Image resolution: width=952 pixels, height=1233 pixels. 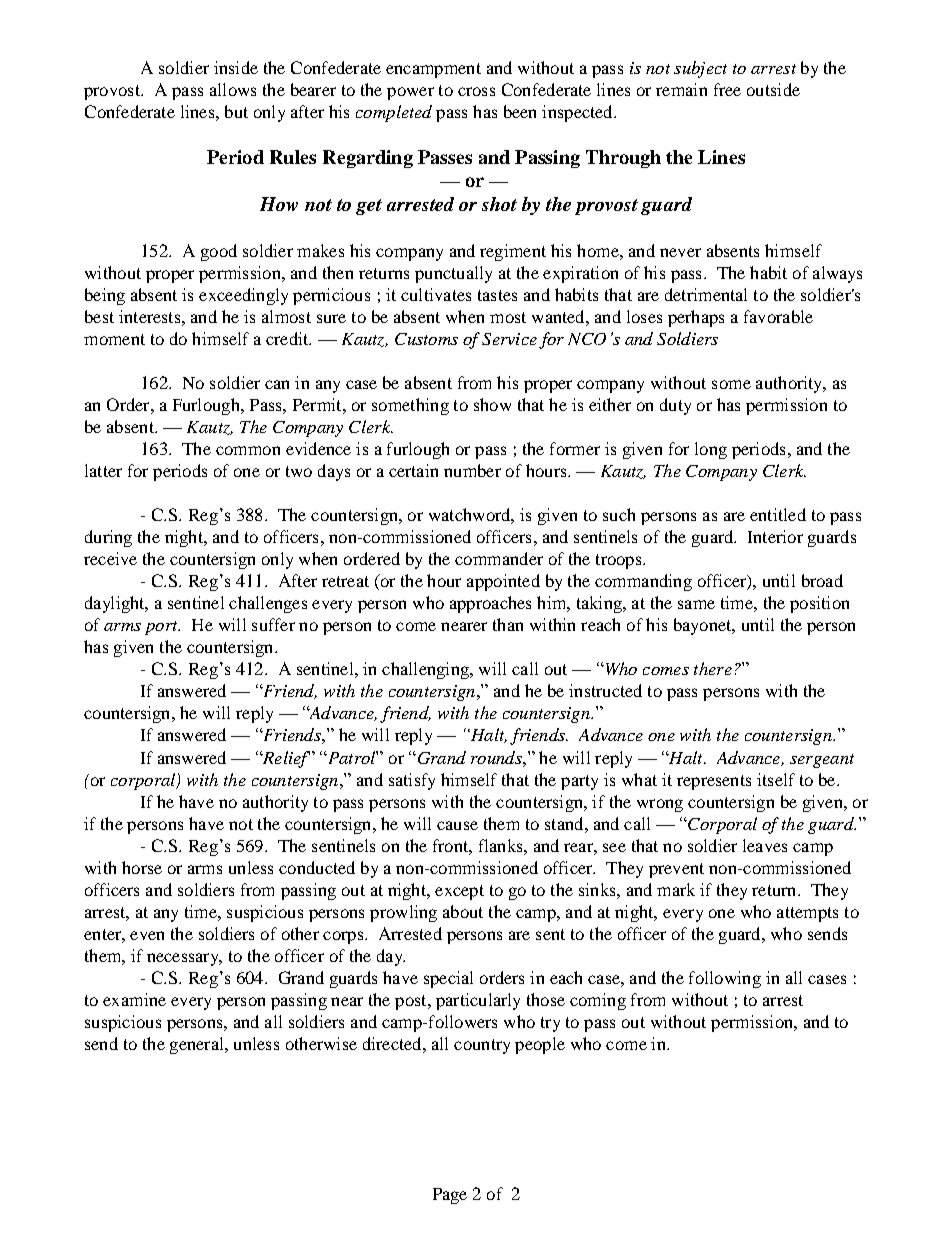 What do you see at coordinates (162, 628) in the screenshot?
I see `port` at bounding box center [162, 628].
